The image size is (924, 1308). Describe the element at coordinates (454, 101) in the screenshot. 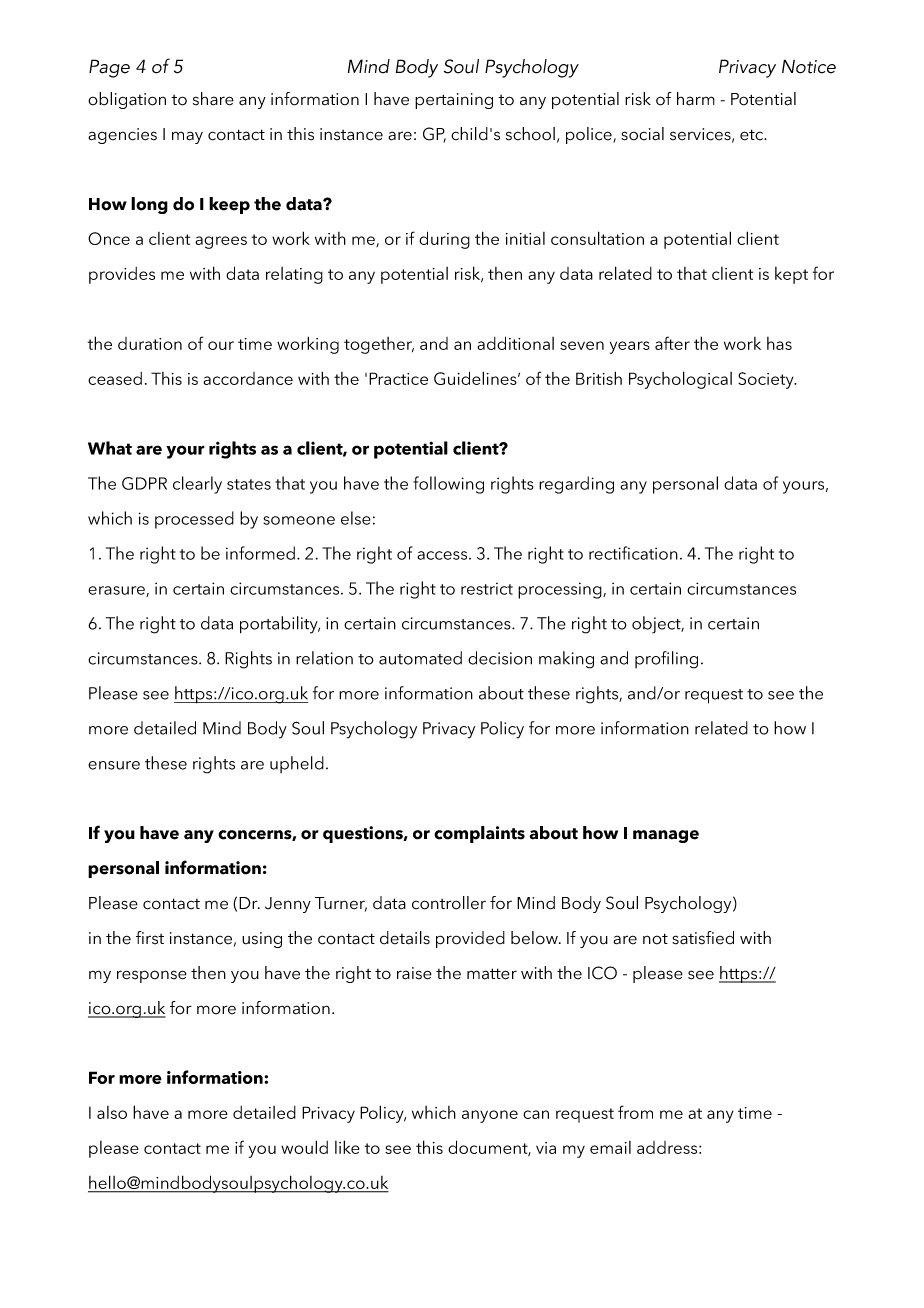

I see `pertaining` at that location.
